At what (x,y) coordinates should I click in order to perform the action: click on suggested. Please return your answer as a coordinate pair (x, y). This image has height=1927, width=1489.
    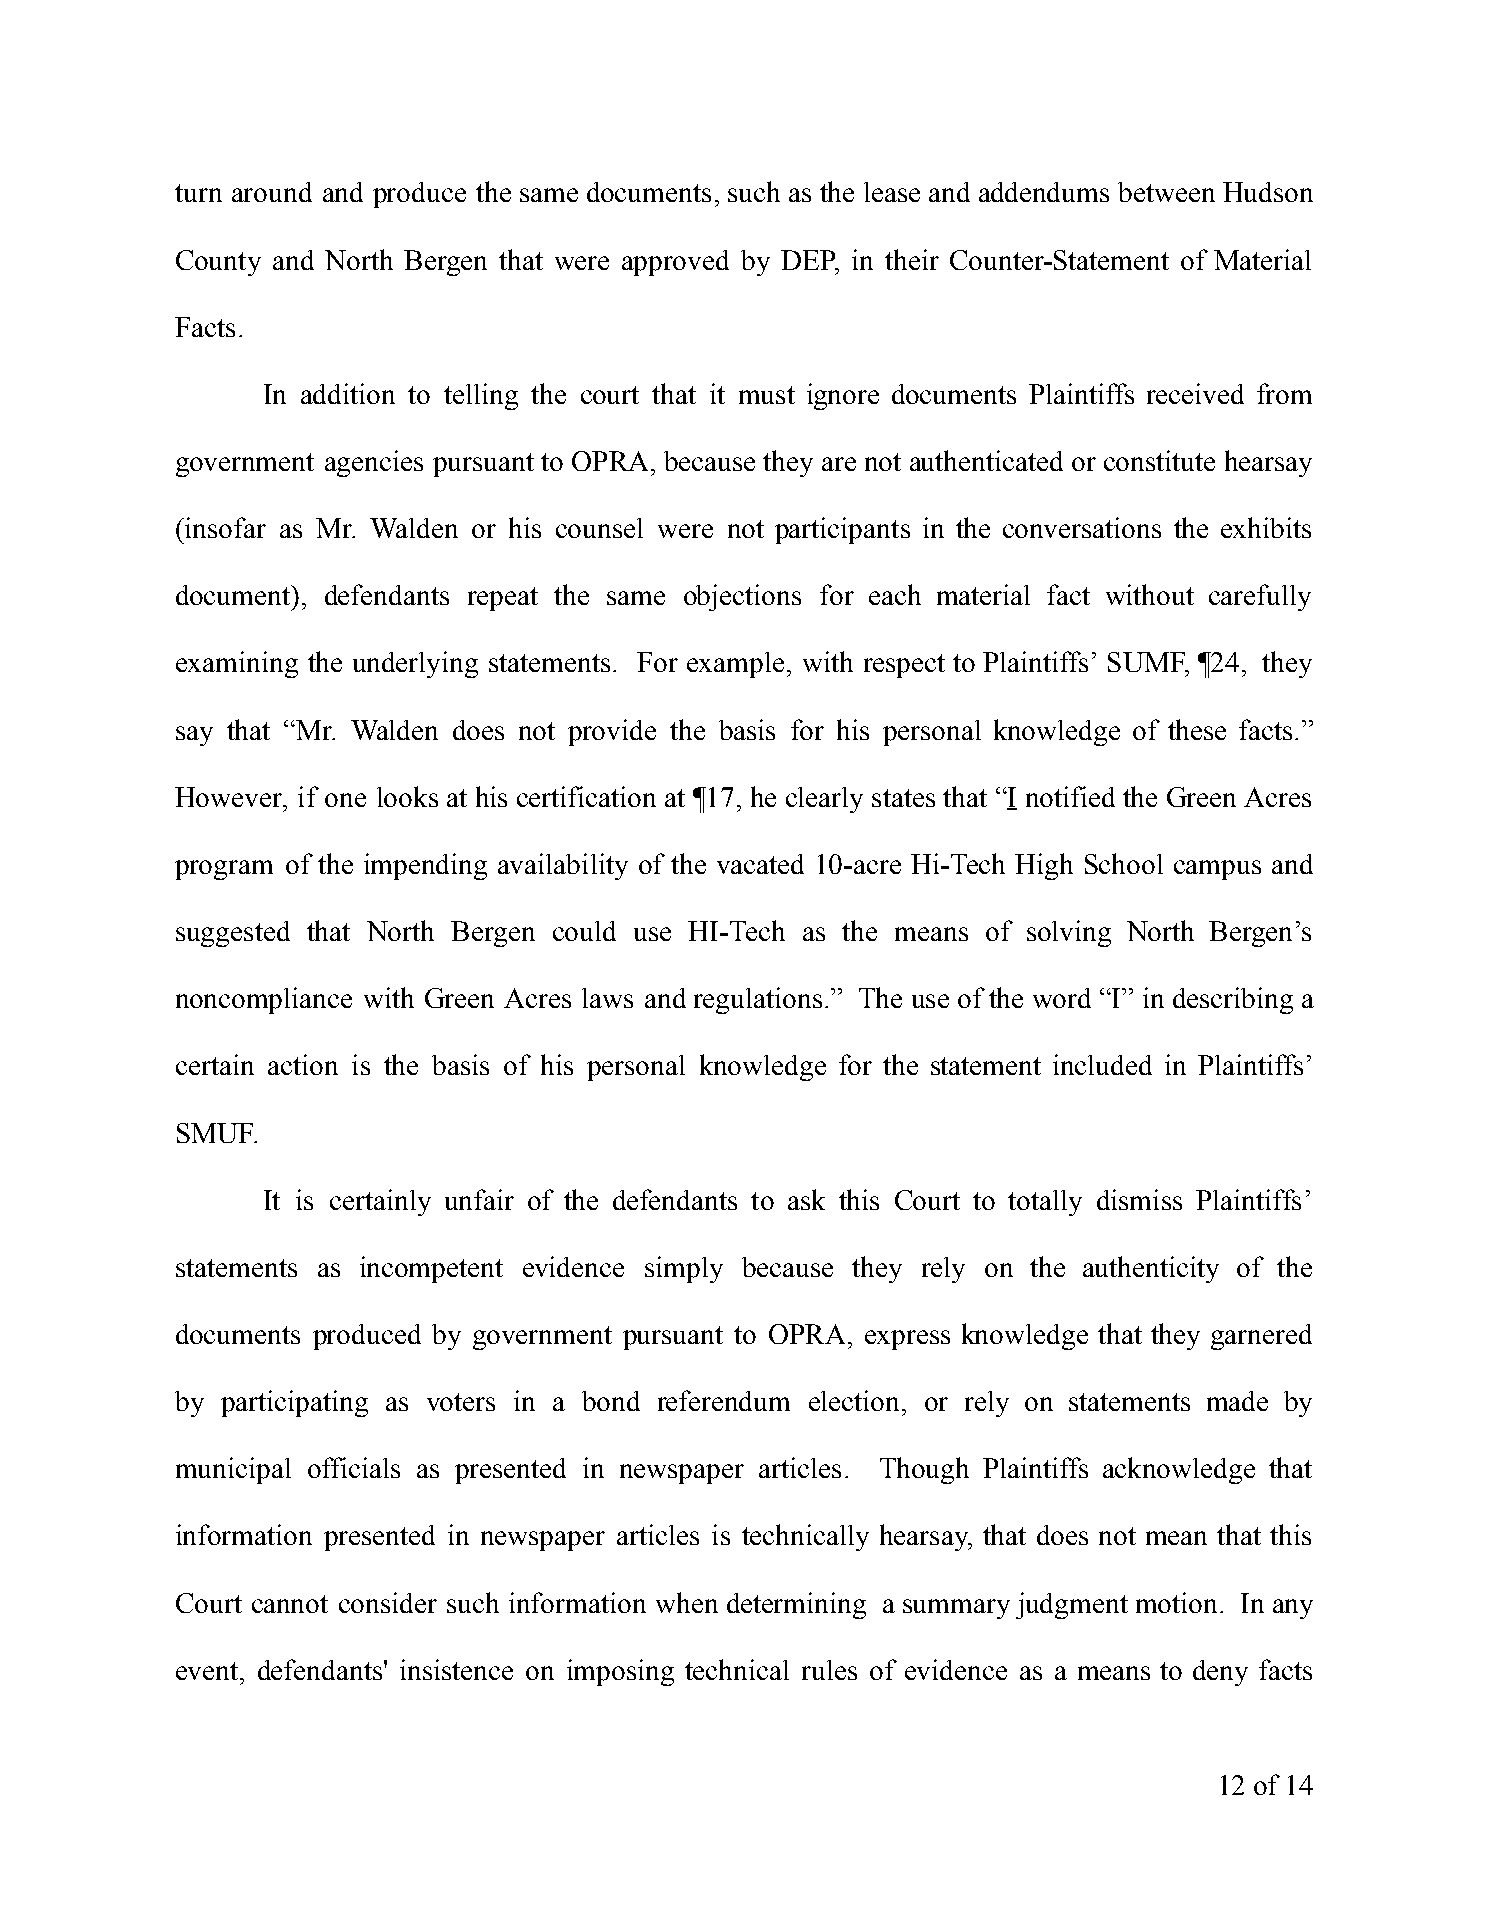
    Looking at the image, I should click on (233, 934).
